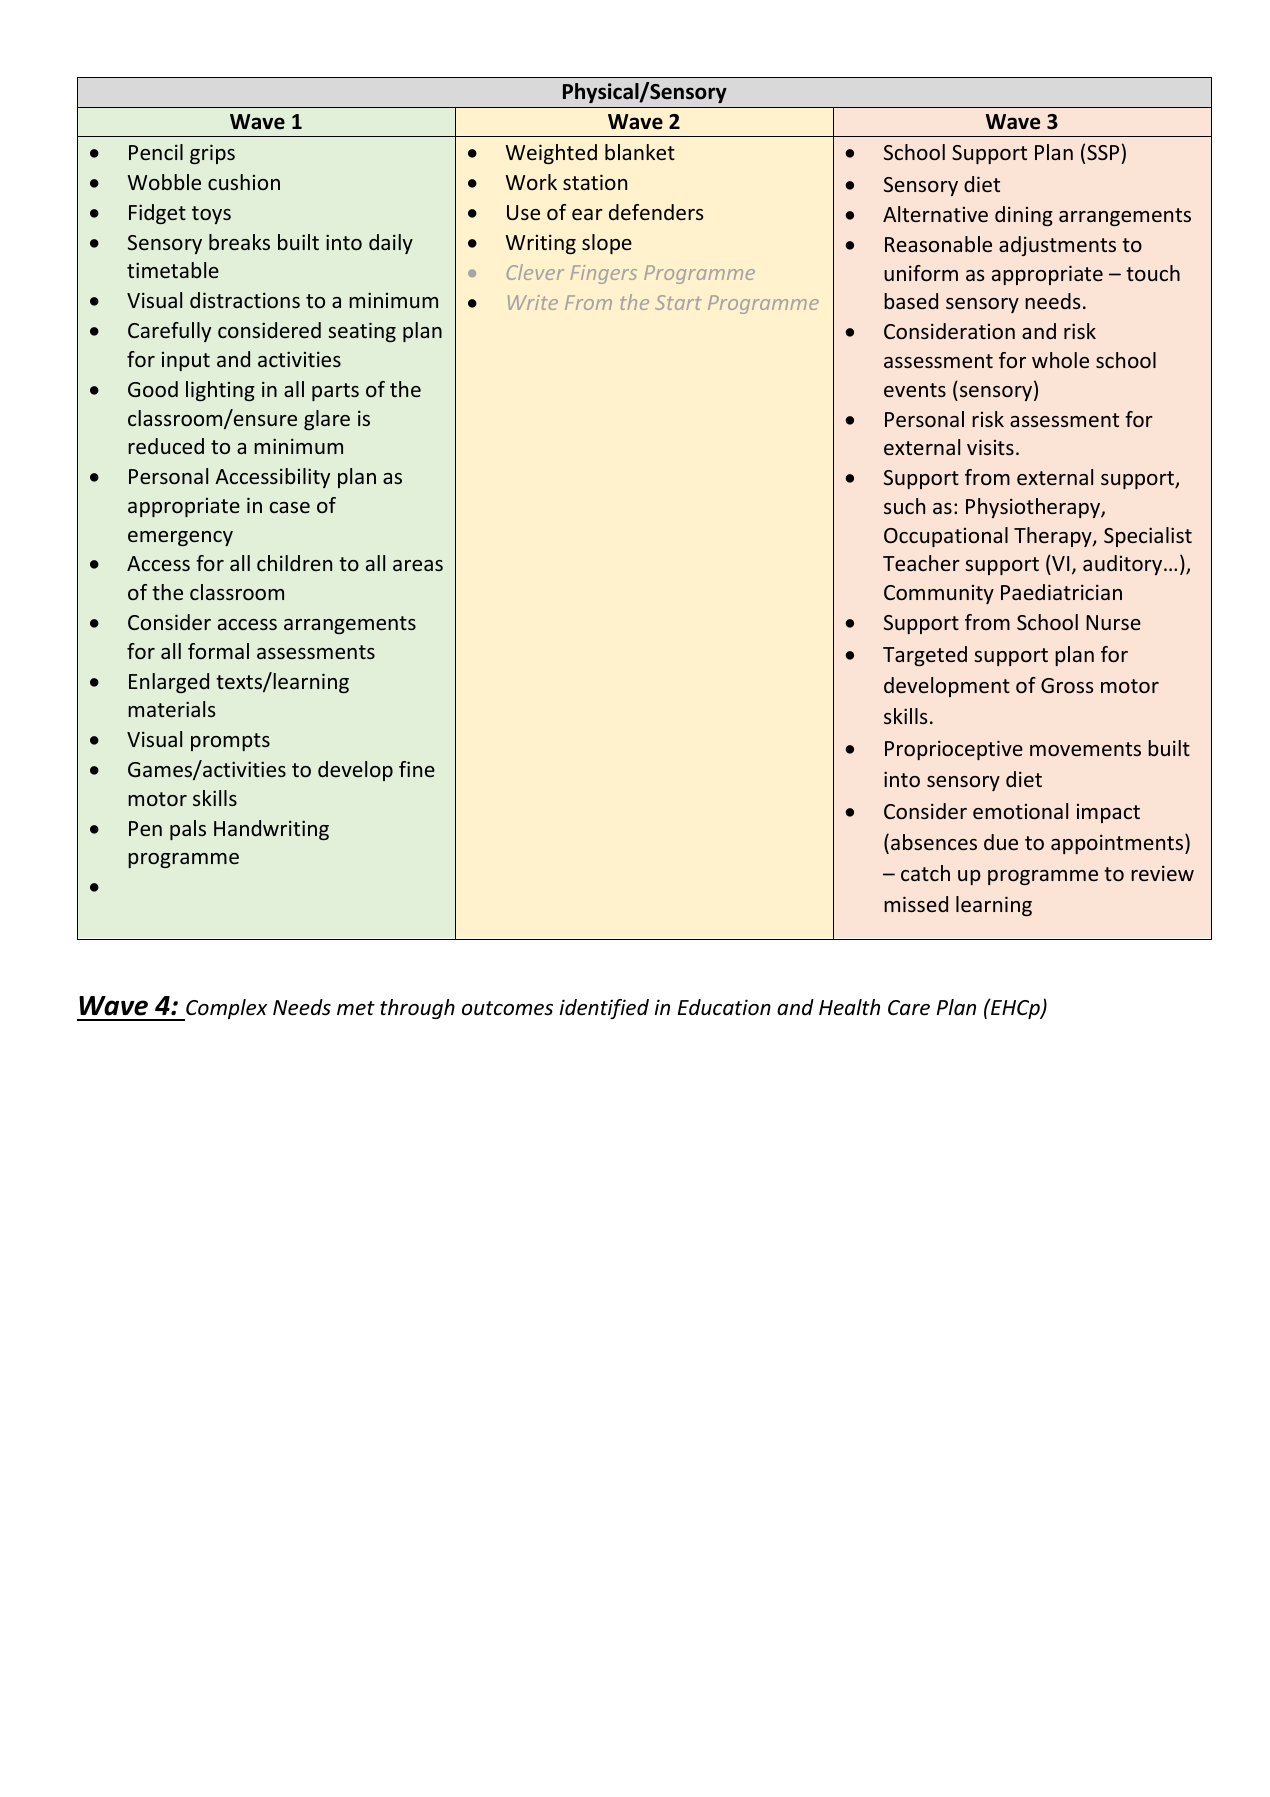 This page has width=1270, height=1797. What do you see at coordinates (225, 1010) in the page?
I see `Complex` at bounding box center [225, 1010].
